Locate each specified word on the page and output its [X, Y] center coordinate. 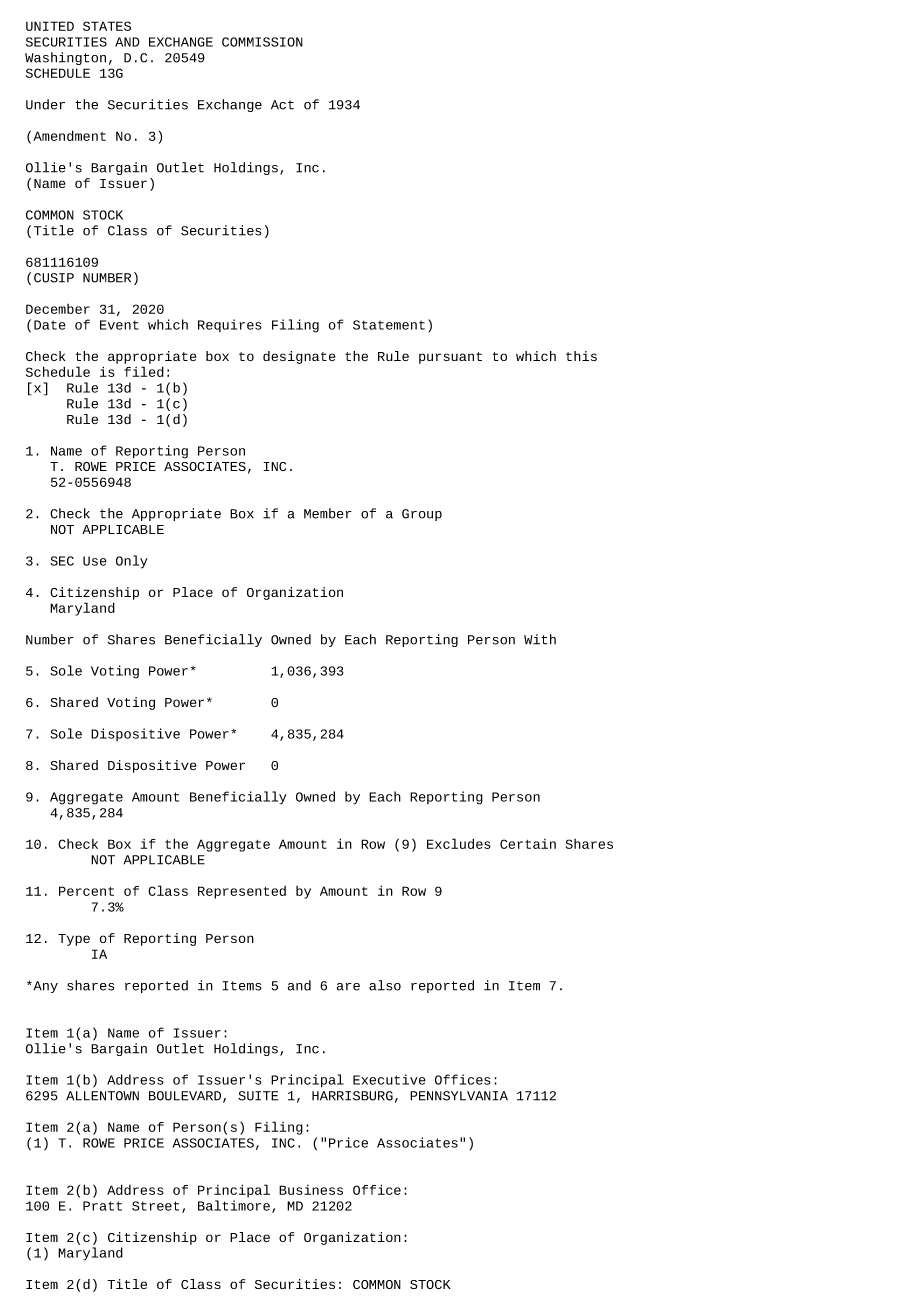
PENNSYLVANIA [459, 1096]
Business [311, 1190]
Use [95, 561]
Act [282, 105]
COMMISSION [262, 42]
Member [328, 513]
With [540, 639]
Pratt [102, 1206]
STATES [107, 26]
